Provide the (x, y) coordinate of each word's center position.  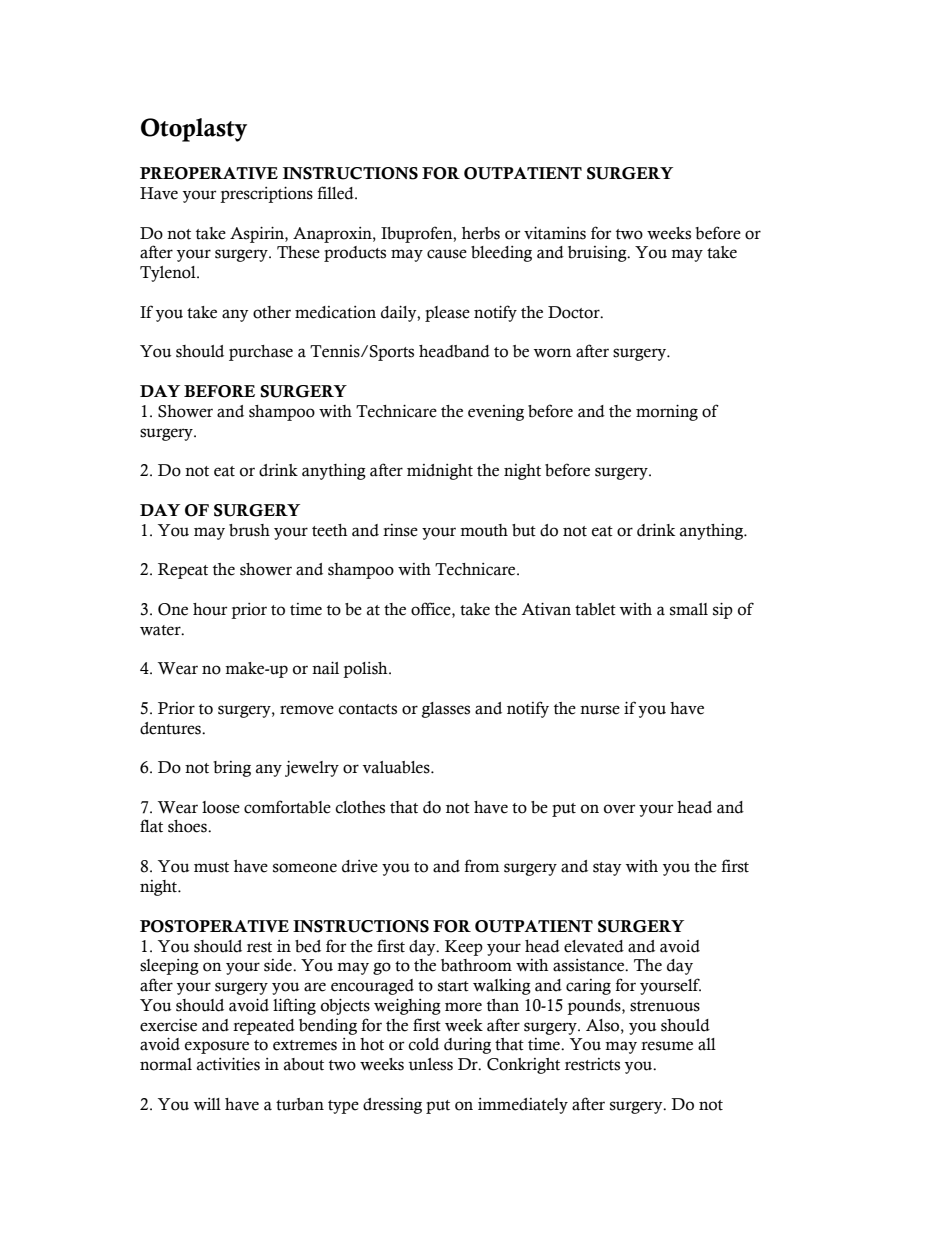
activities (228, 1064)
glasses (446, 710)
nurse (600, 710)
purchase (261, 353)
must (211, 867)
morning (667, 412)
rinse (400, 530)
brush (249, 530)
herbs (481, 233)
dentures (171, 728)
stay (607, 869)
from (482, 866)
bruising (598, 254)
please (447, 314)
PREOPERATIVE (209, 173)
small (689, 609)
